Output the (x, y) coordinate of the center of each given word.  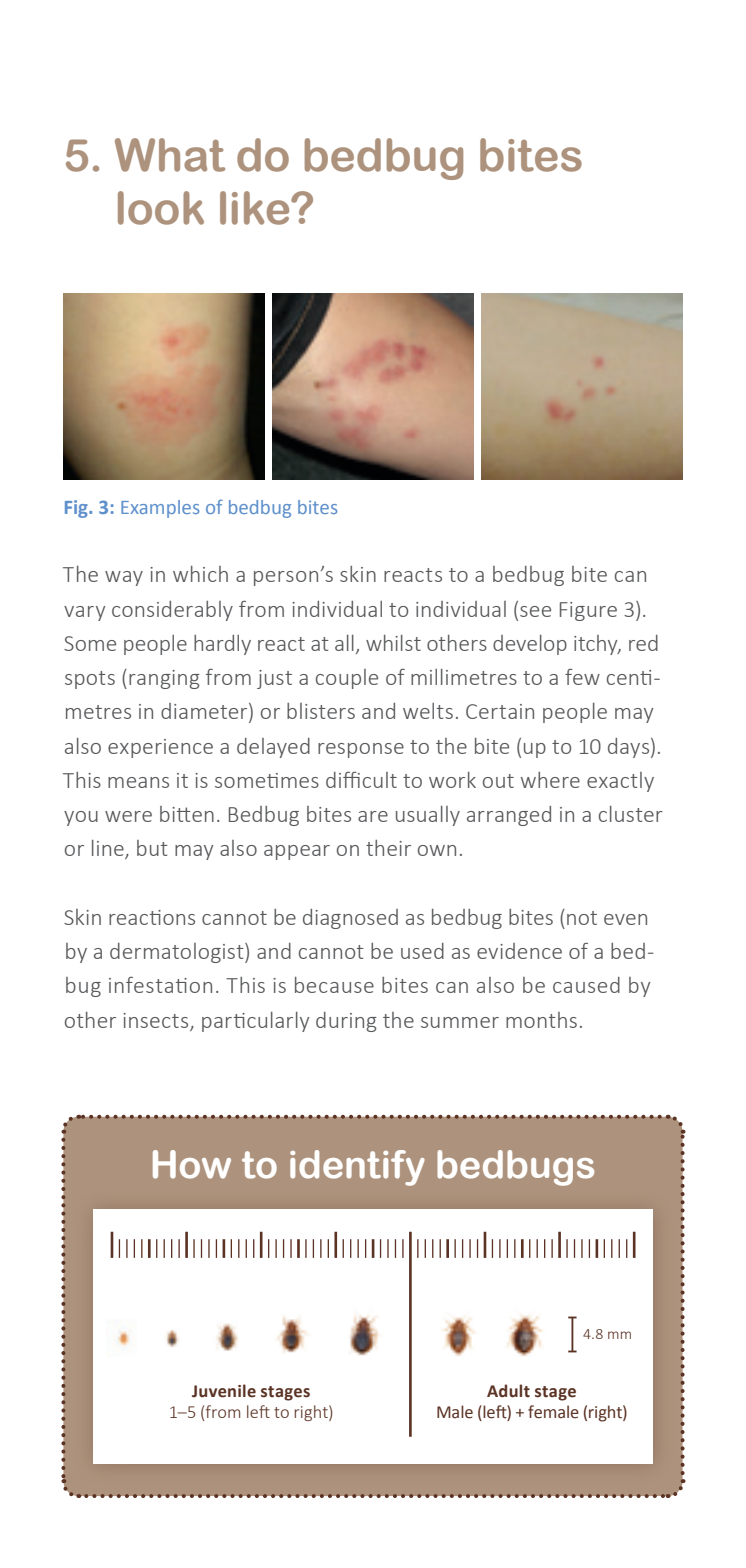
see (535, 611)
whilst (393, 643)
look (161, 208)
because (334, 985)
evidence (519, 951)
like (256, 208)
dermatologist (178, 953)
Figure (588, 611)
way (124, 578)
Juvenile (224, 1391)
